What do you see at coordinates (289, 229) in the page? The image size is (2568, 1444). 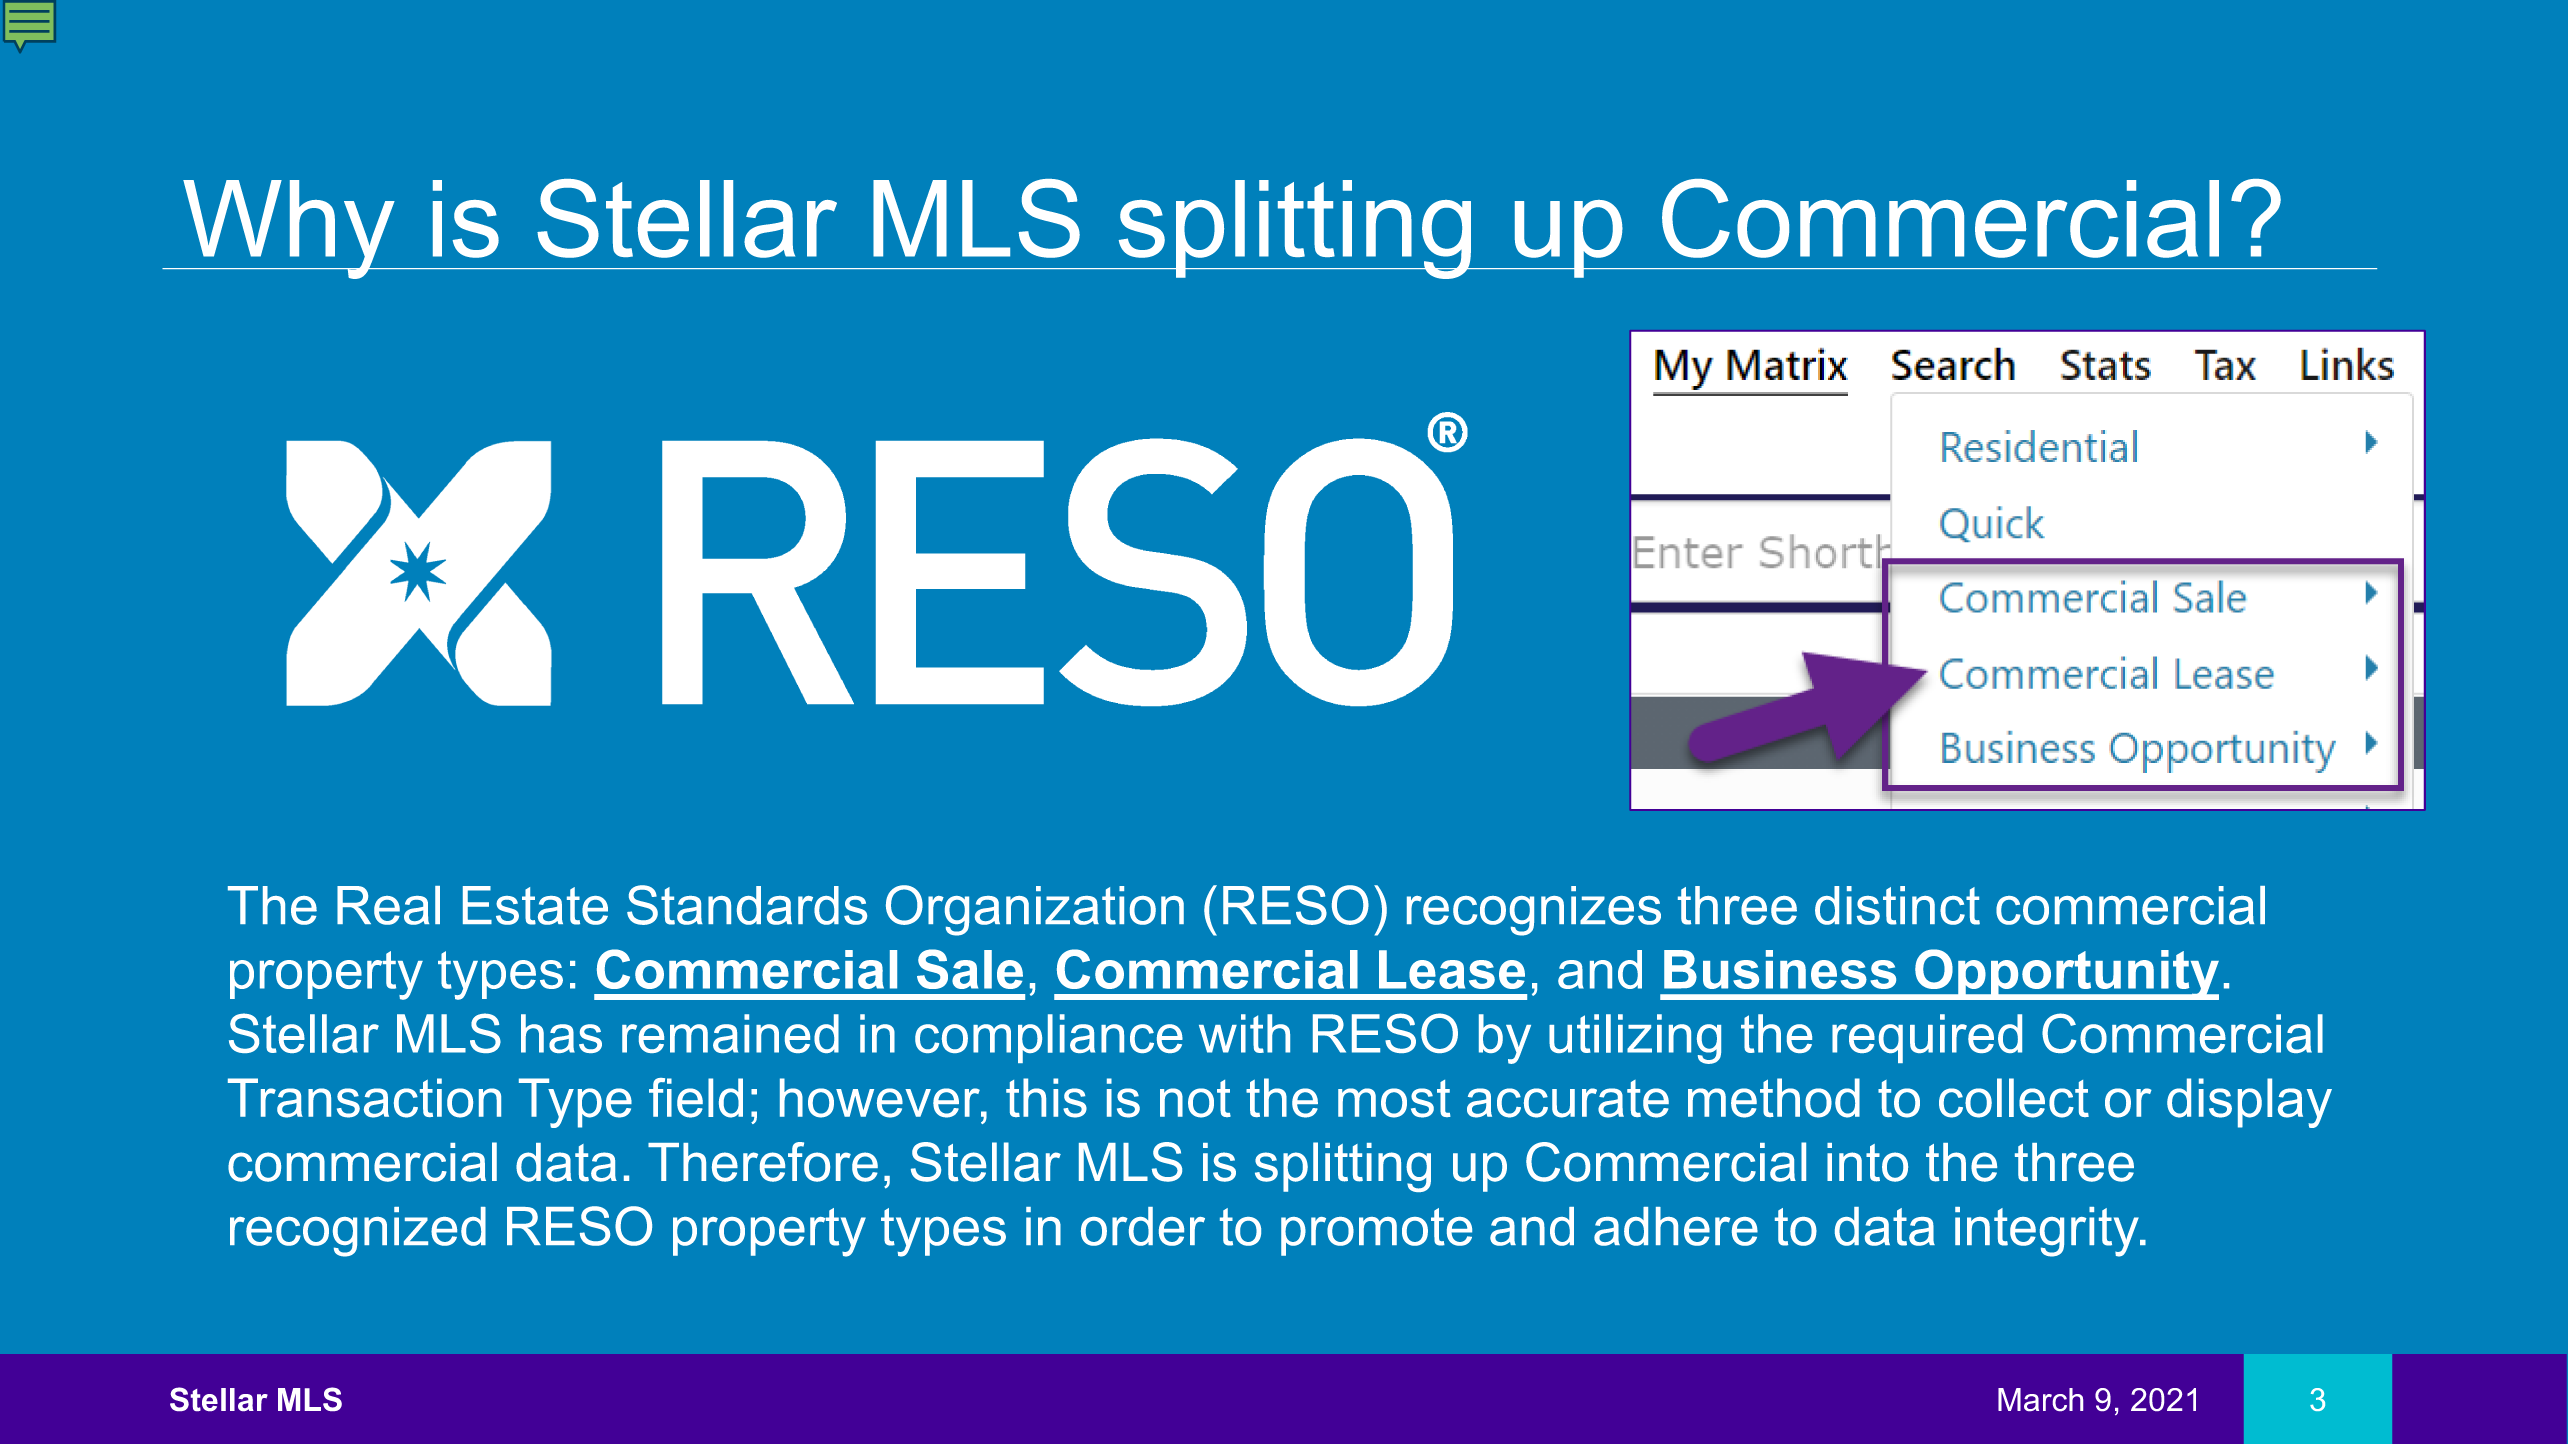 I see `Why` at bounding box center [289, 229].
